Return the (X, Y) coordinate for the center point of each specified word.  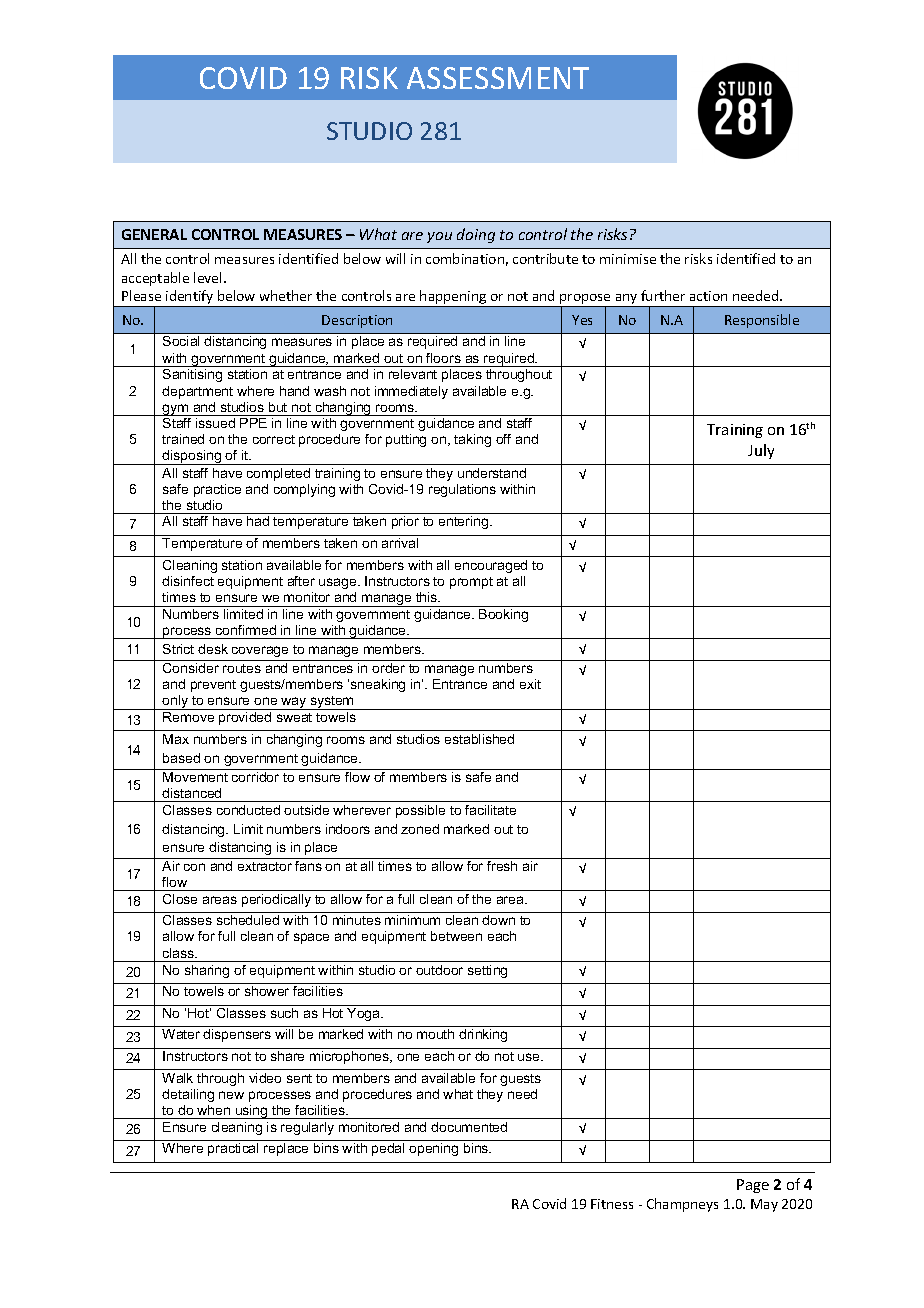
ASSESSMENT (498, 78)
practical (233, 1149)
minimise (628, 259)
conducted (248, 810)
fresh (502, 866)
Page (753, 1186)
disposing (192, 457)
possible (420, 811)
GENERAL (154, 234)
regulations (462, 490)
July (761, 451)
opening (433, 1149)
